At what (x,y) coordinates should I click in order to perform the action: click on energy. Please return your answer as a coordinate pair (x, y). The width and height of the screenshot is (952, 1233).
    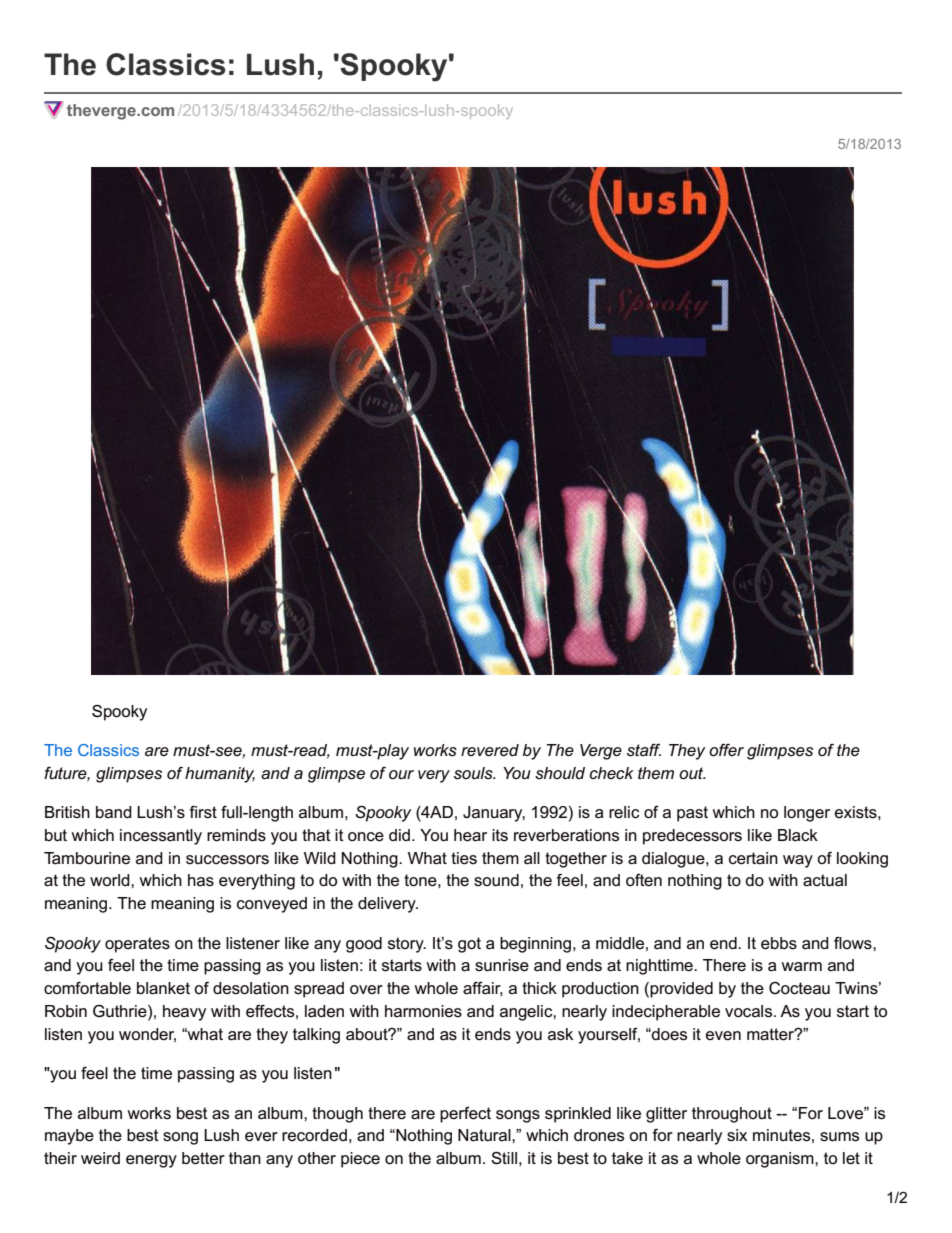
    Looking at the image, I should click on (151, 1161).
